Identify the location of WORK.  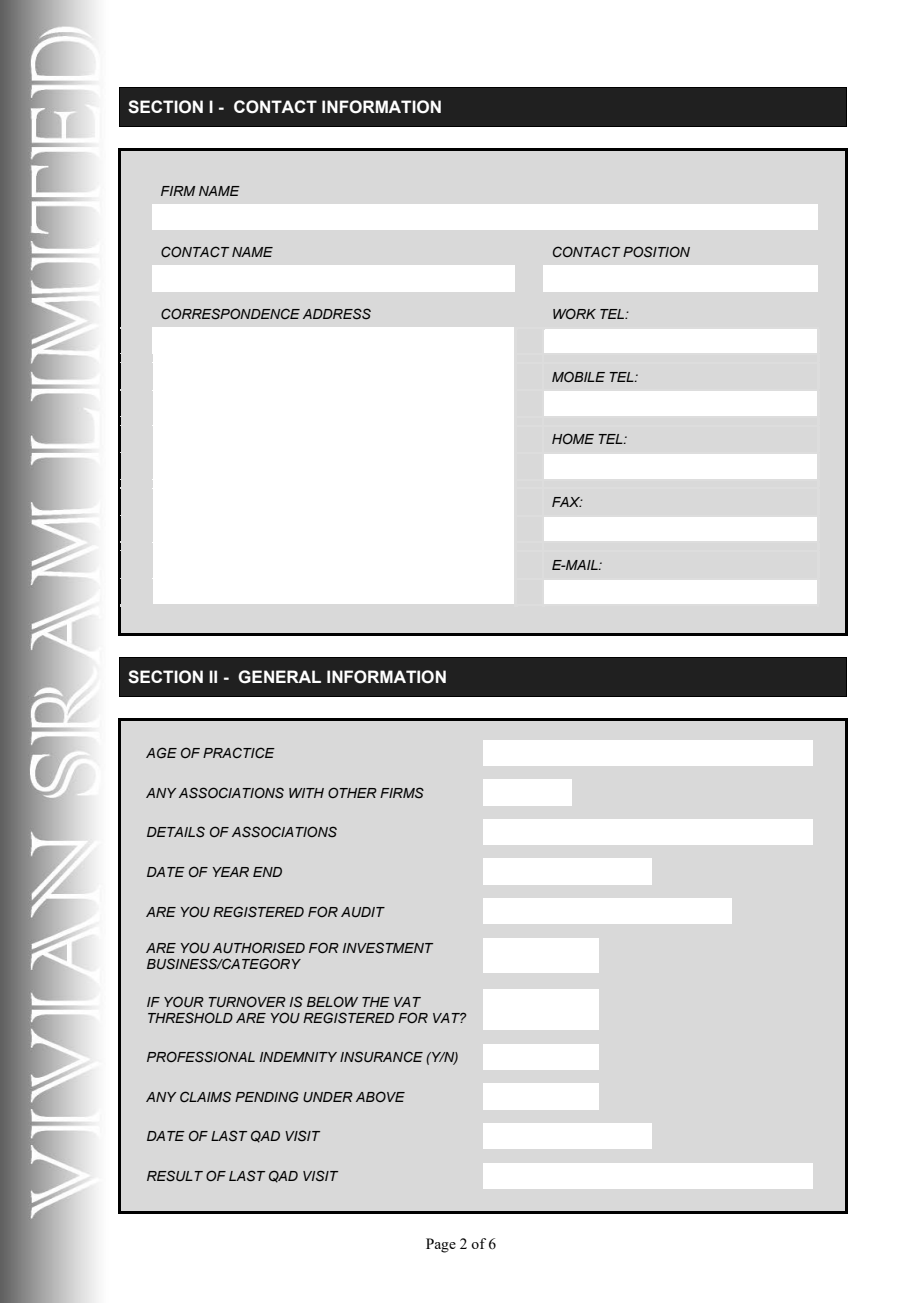
(574, 313).
